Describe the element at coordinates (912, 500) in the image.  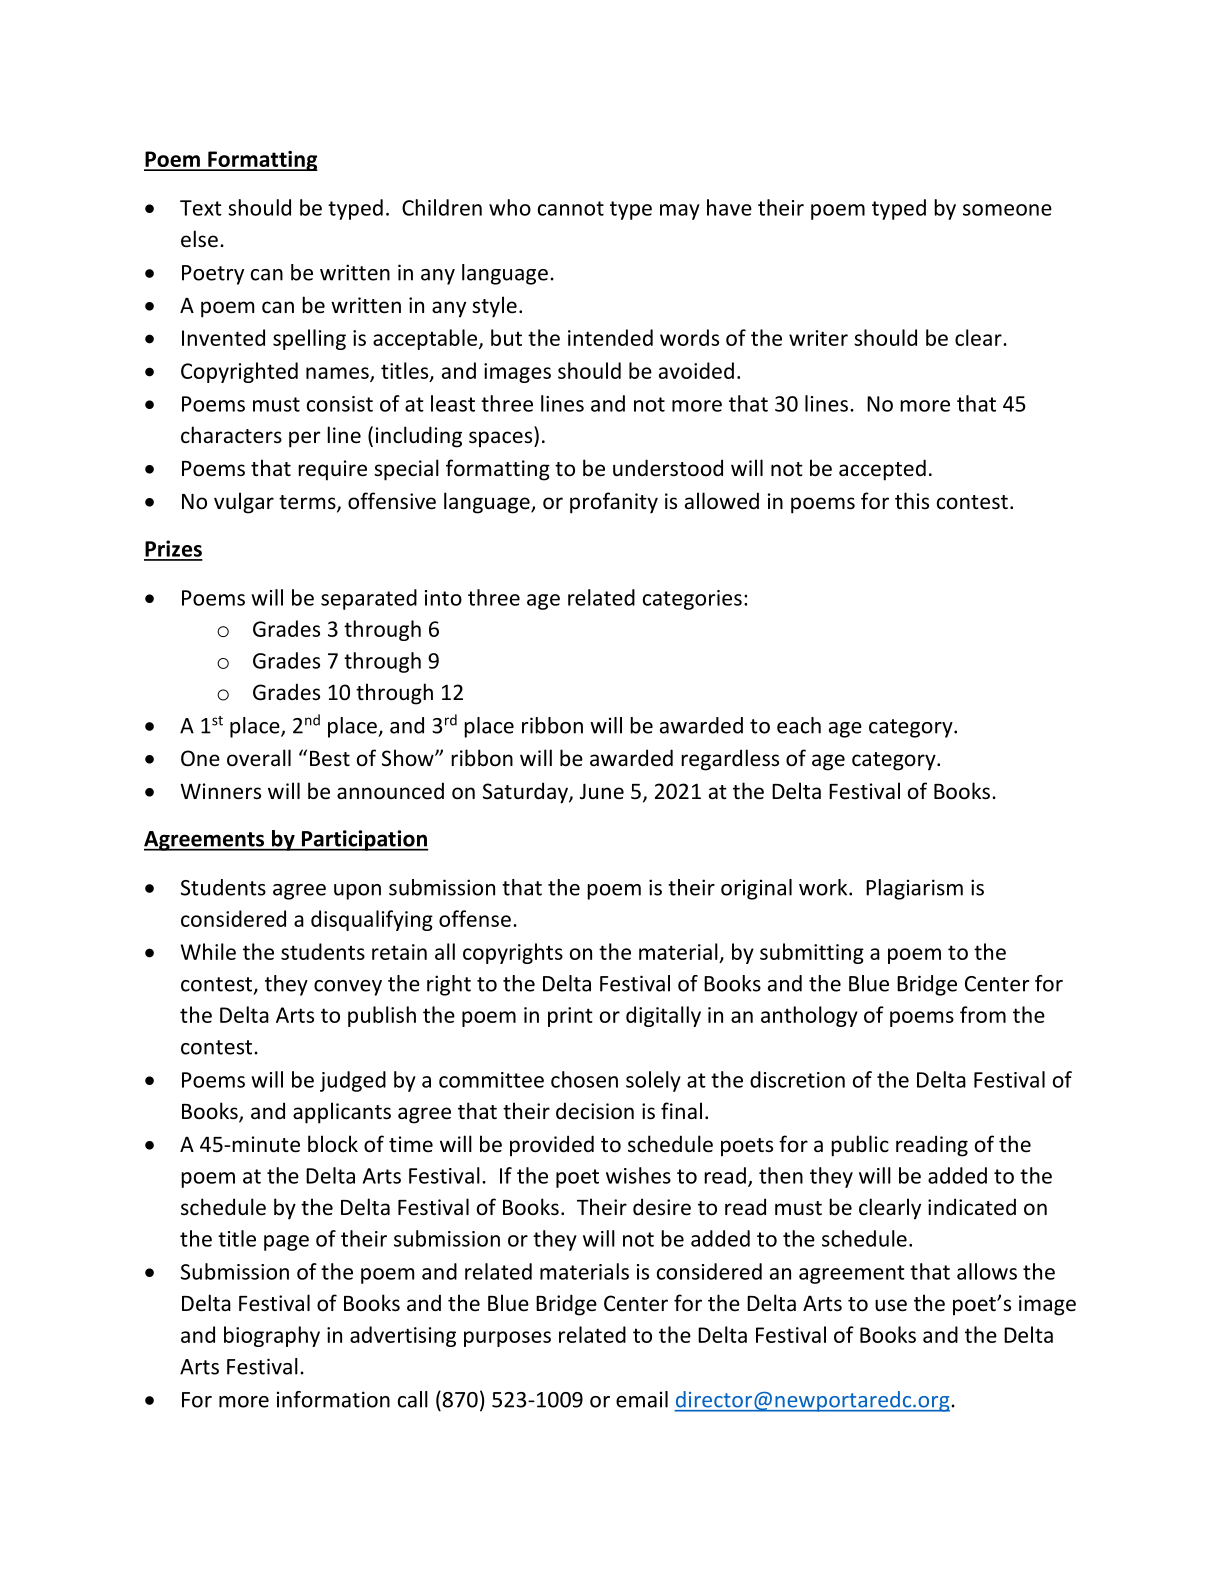
I see `this` at that location.
